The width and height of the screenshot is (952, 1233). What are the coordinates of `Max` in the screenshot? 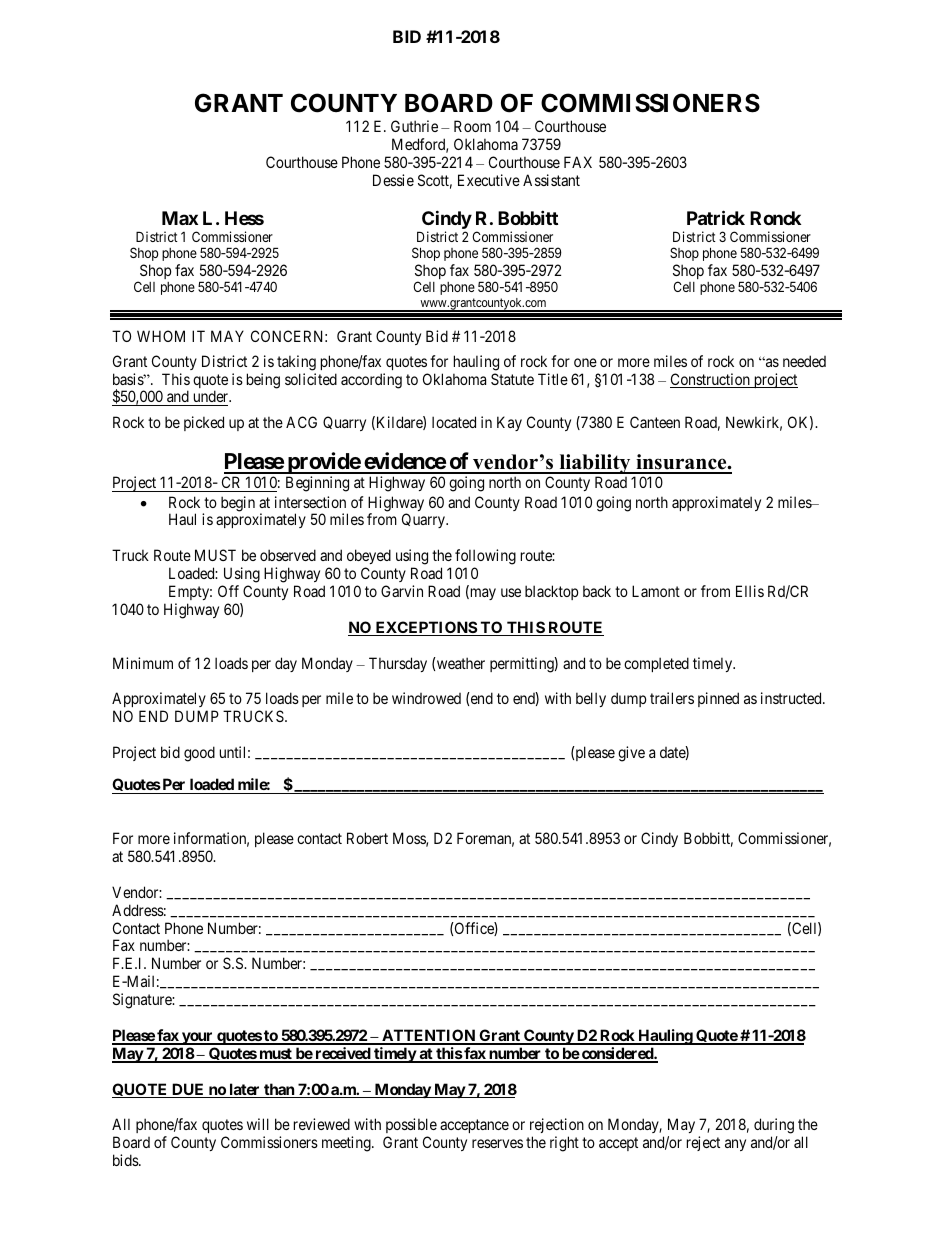 It's located at (180, 218).
